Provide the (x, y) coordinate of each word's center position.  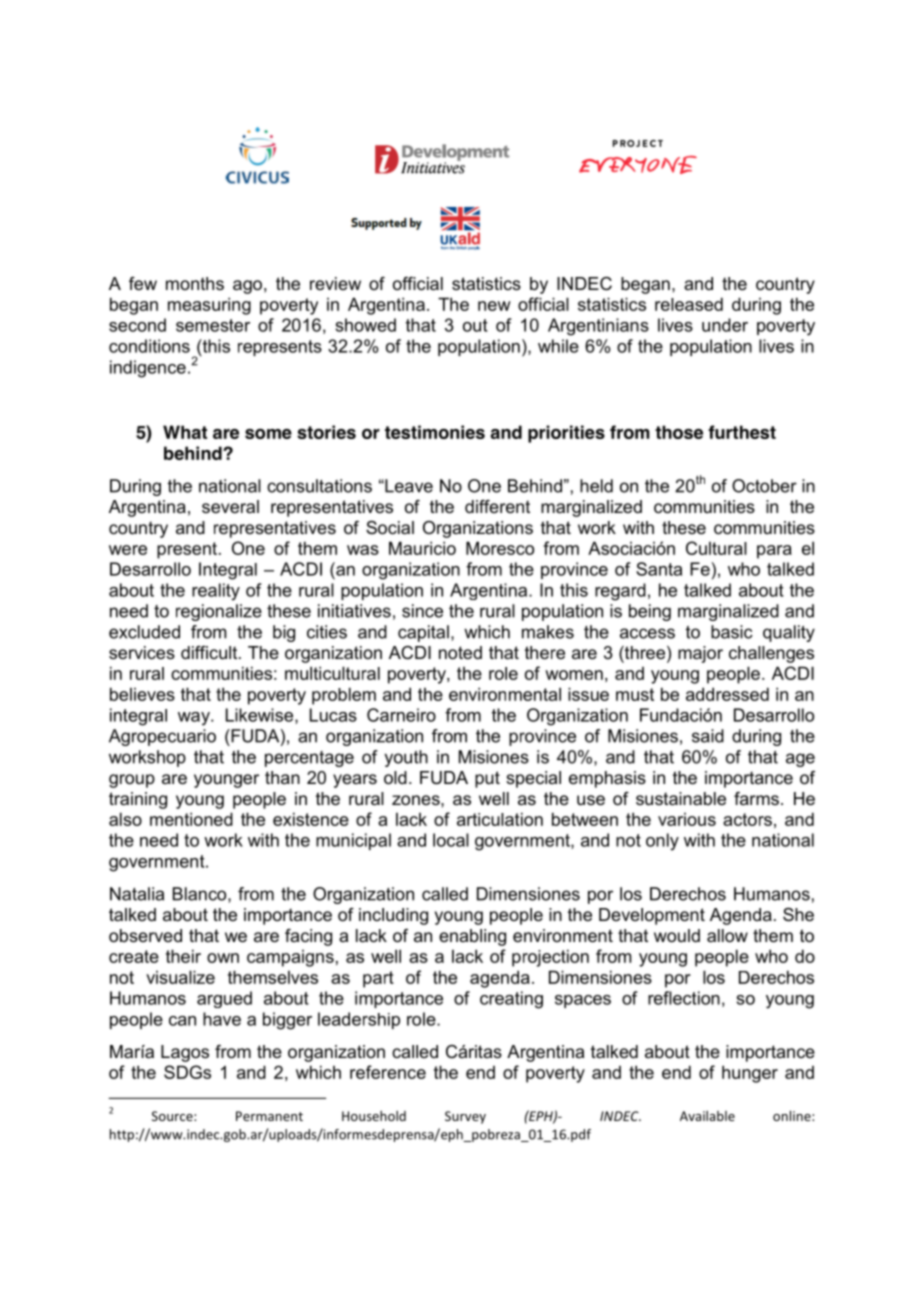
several (230, 506)
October (764, 486)
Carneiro (401, 715)
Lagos (185, 1053)
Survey (465, 1117)
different (497, 506)
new (494, 306)
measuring (209, 306)
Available (707, 1116)
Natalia (137, 894)
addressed (727, 694)
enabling (472, 937)
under (725, 325)
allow (727, 936)
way (195, 719)
